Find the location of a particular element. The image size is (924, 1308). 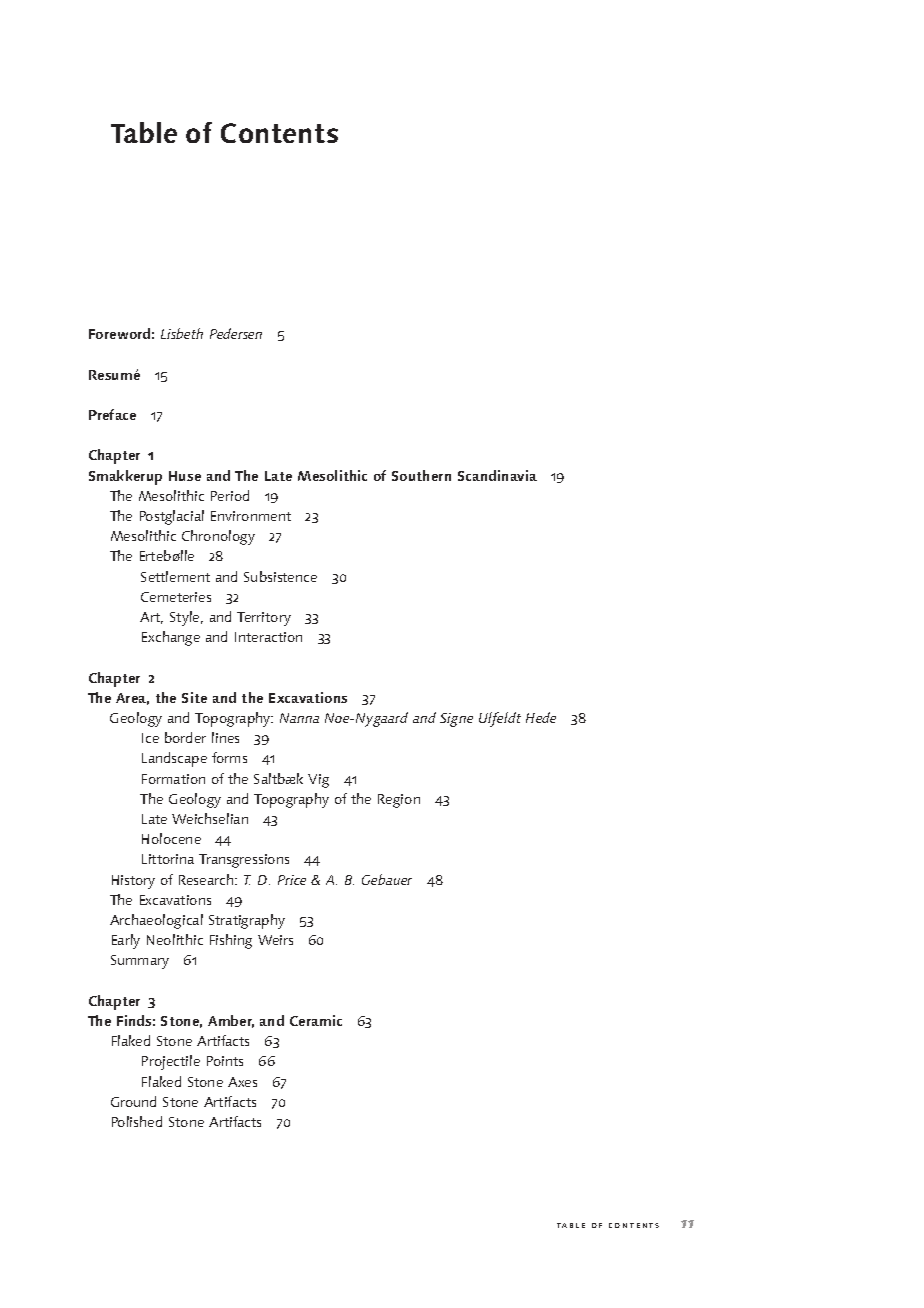

Pedersen is located at coordinates (236, 333).
